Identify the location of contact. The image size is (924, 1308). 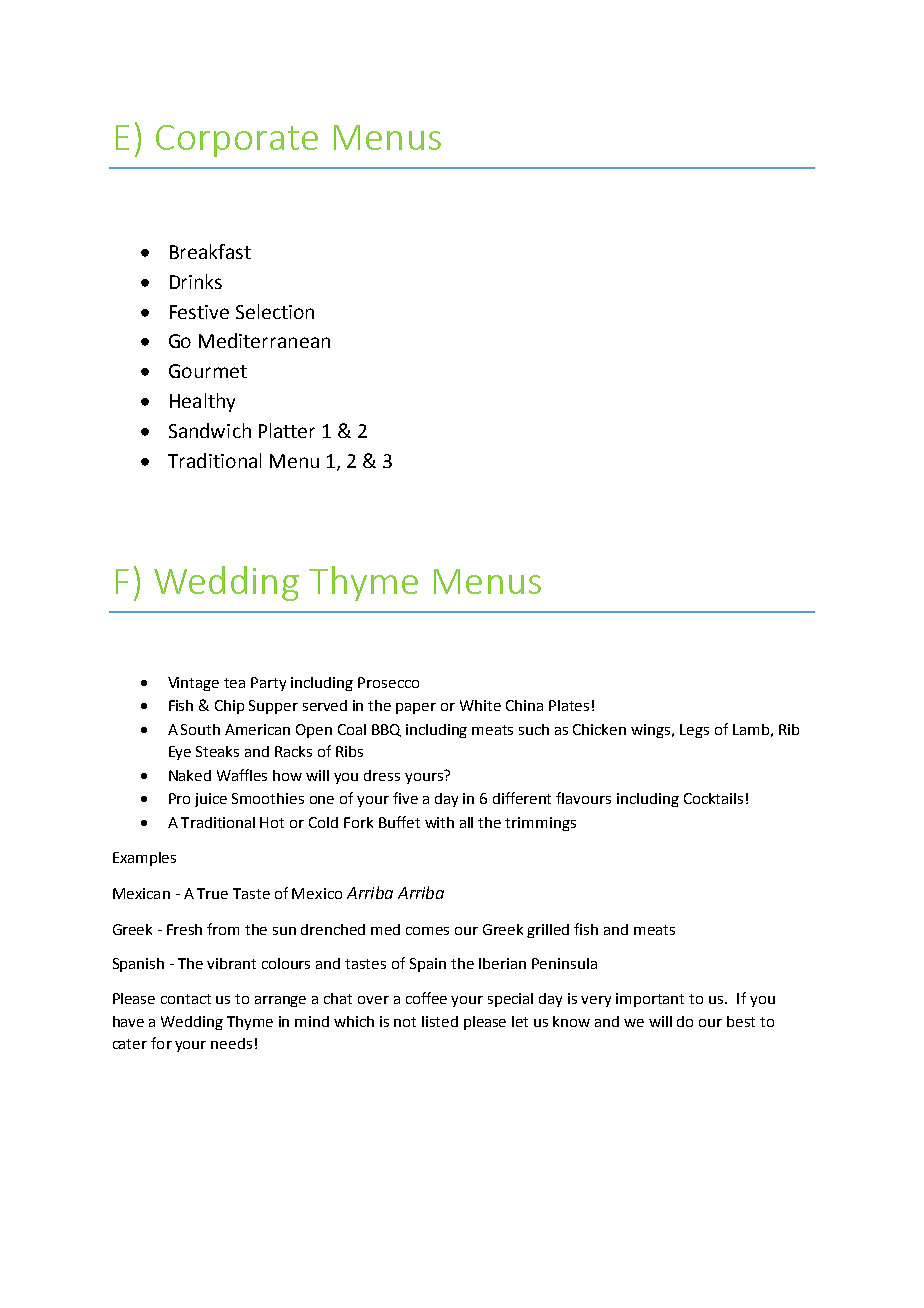
(186, 999).
